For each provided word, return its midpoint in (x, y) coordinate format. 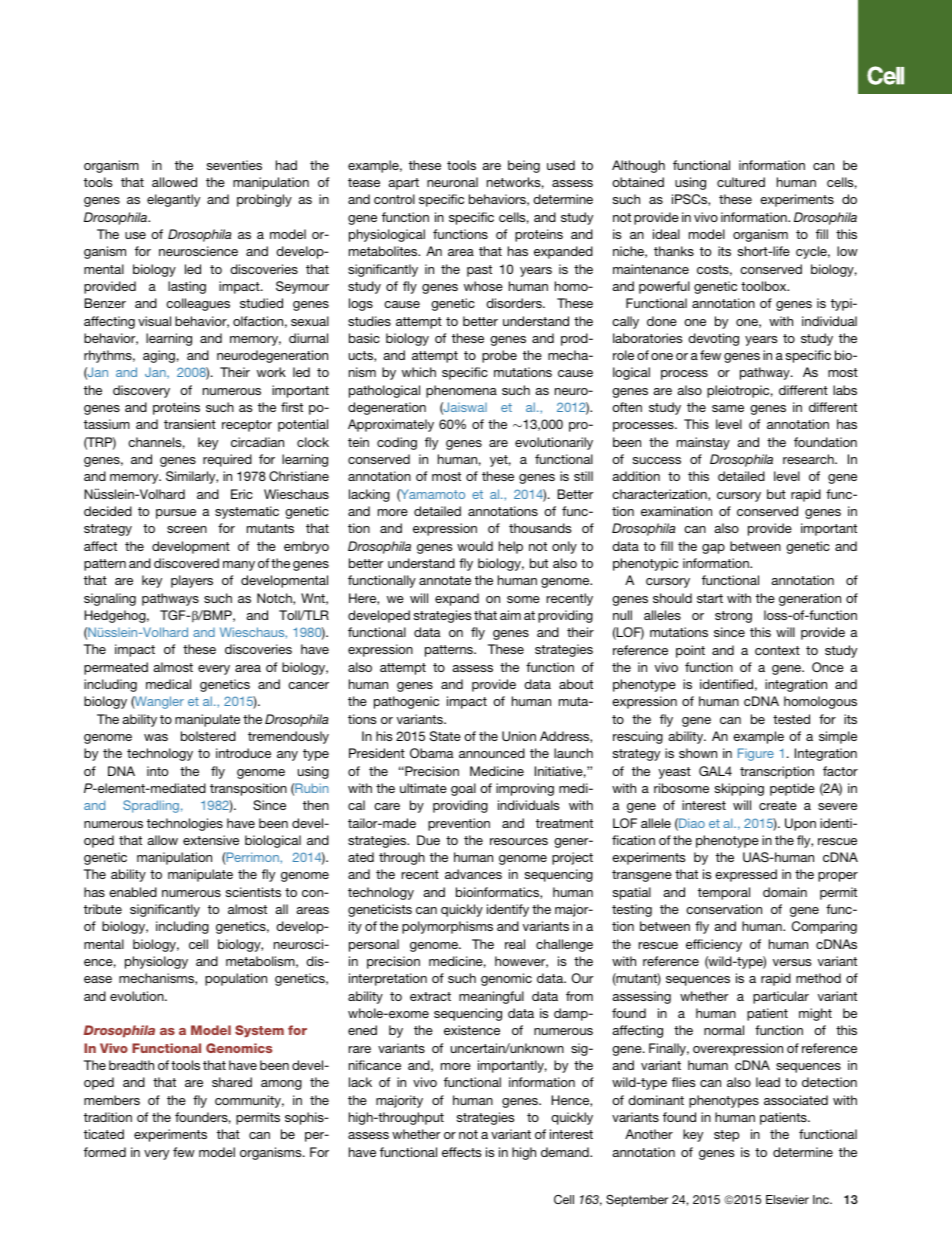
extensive (211, 840)
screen (187, 529)
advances (473, 874)
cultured (741, 182)
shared (232, 1082)
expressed (746, 875)
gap (713, 549)
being (524, 166)
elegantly (173, 200)
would (475, 546)
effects (461, 1152)
